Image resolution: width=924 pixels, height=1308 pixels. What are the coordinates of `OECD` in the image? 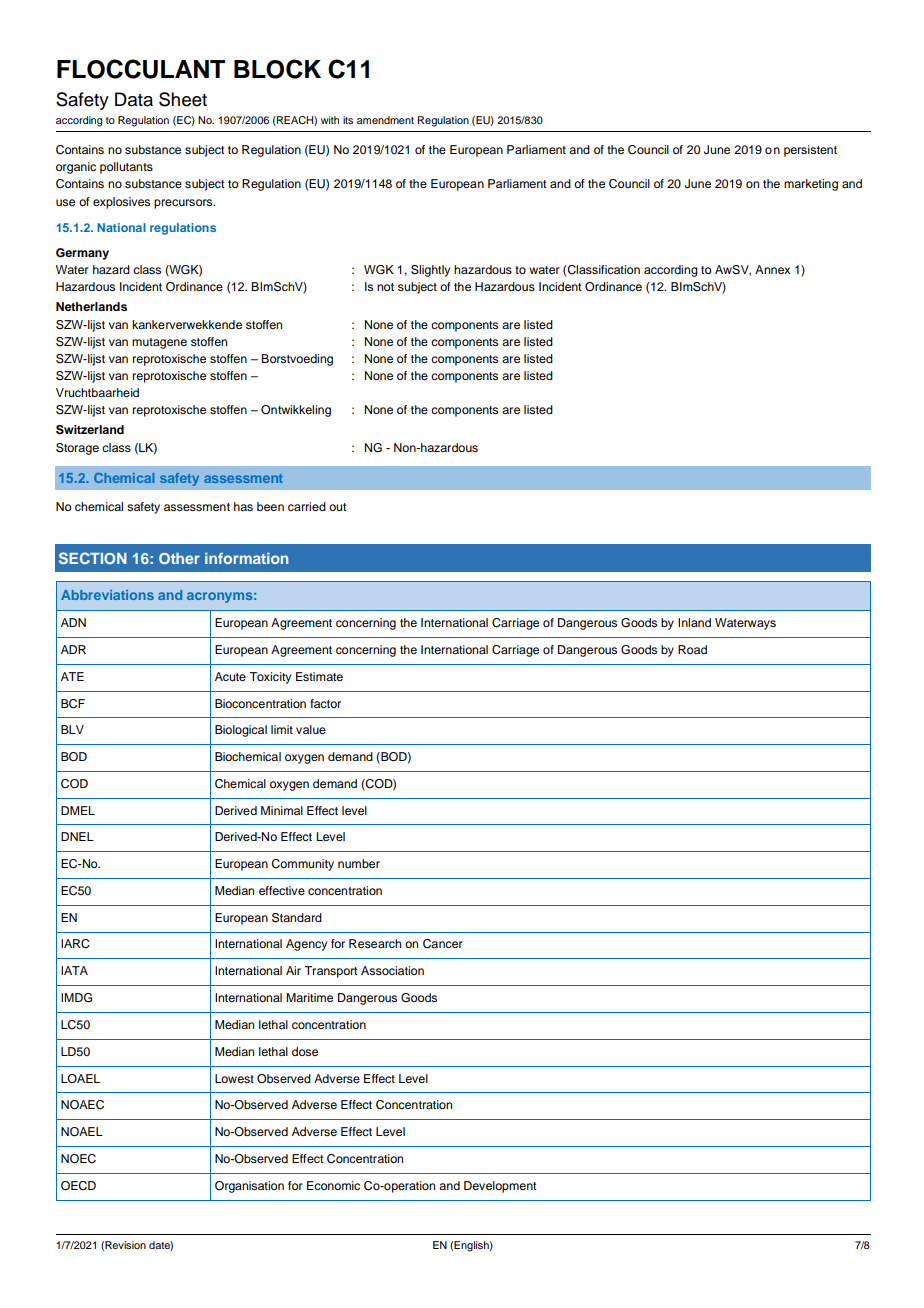 It's located at (78, 1186).
